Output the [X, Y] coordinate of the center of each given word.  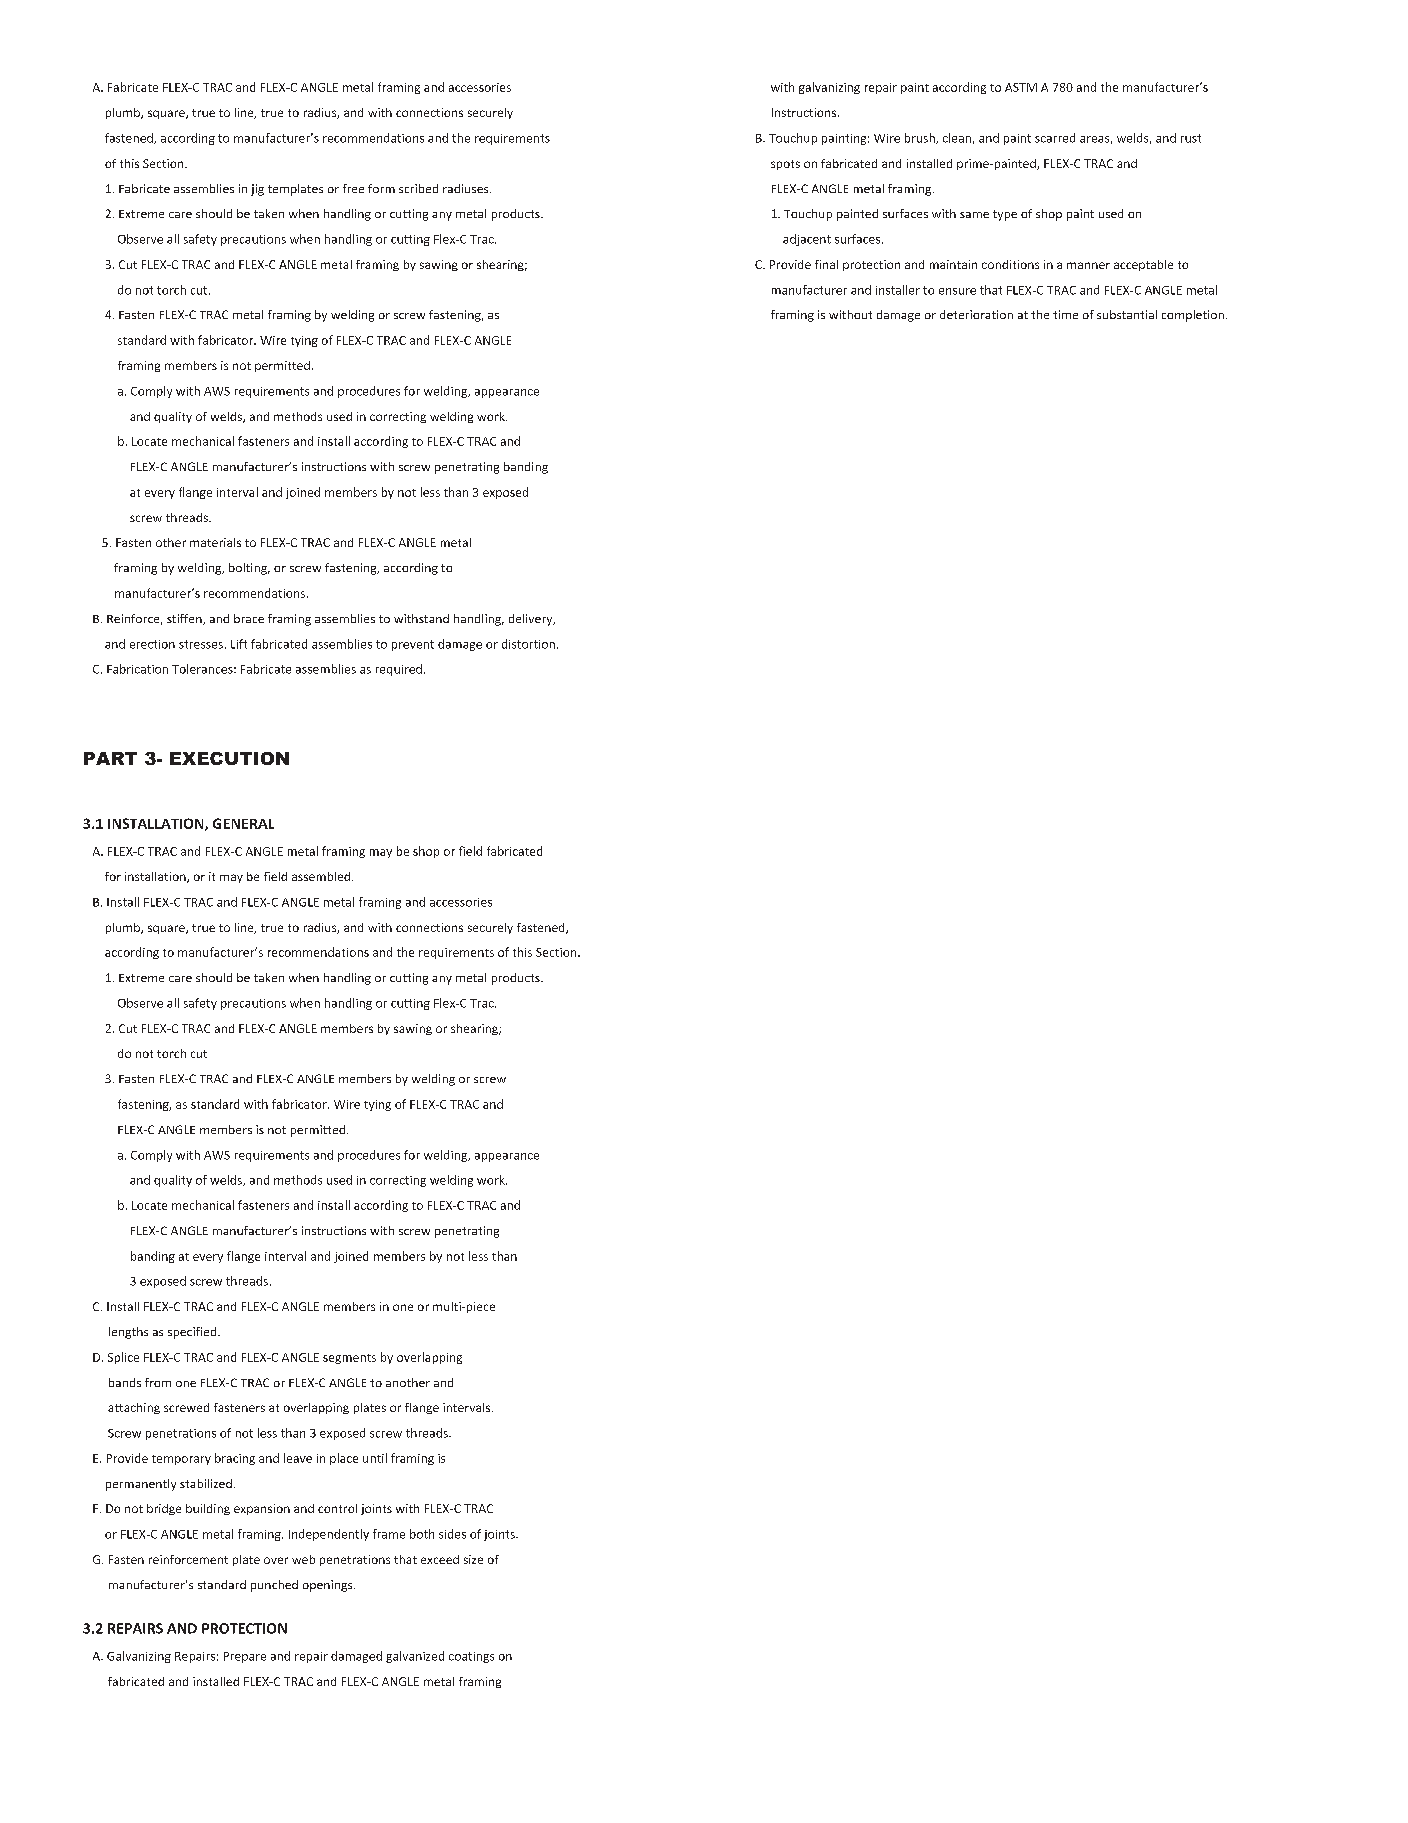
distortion [528, 644]
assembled [321, 876]
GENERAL [243, 823]
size [473, 1559]
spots [785, 165]
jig [257, 190]
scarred [1055, 138]
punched [274, 1586]
